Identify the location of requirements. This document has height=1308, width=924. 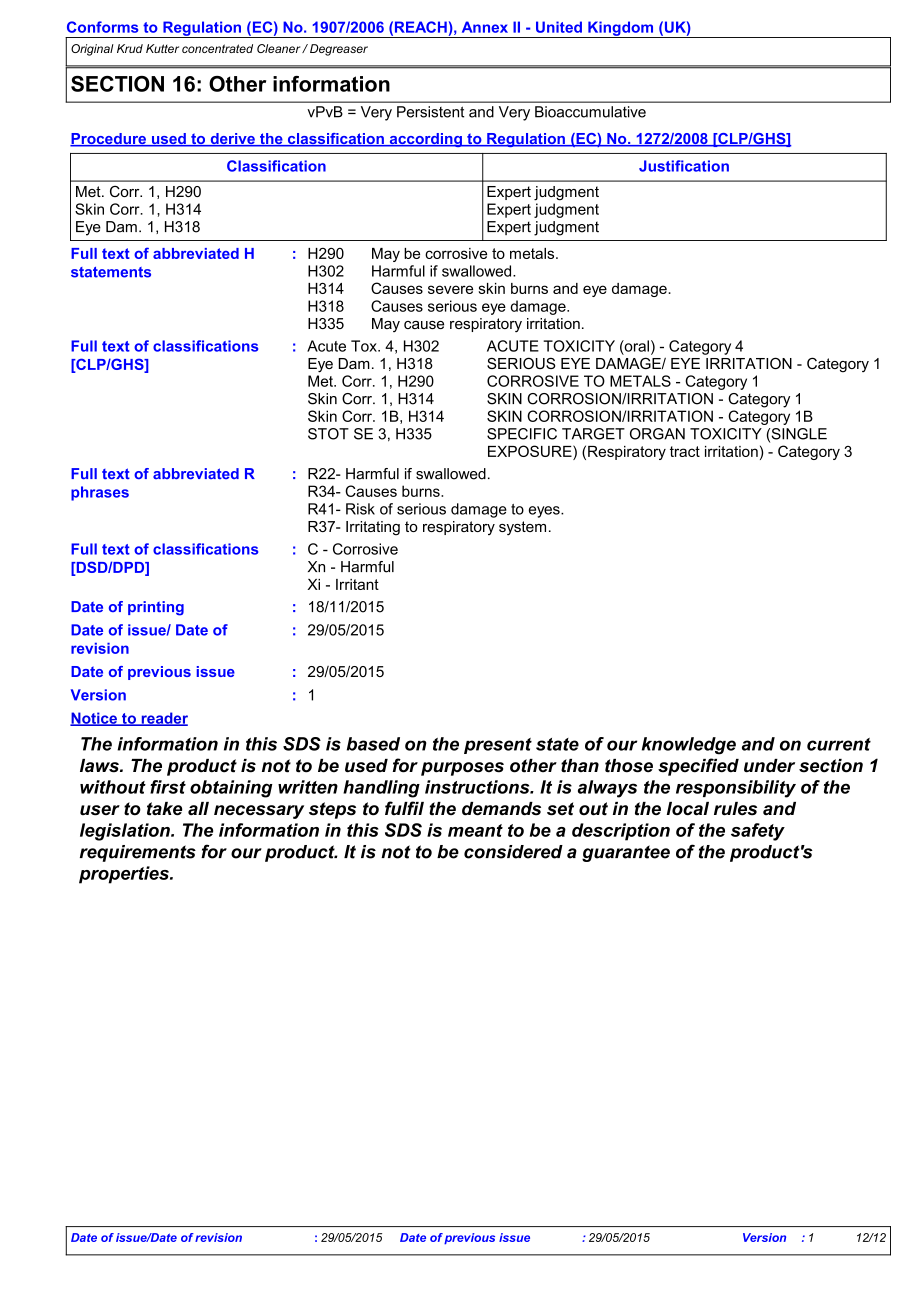
(138, 853).
